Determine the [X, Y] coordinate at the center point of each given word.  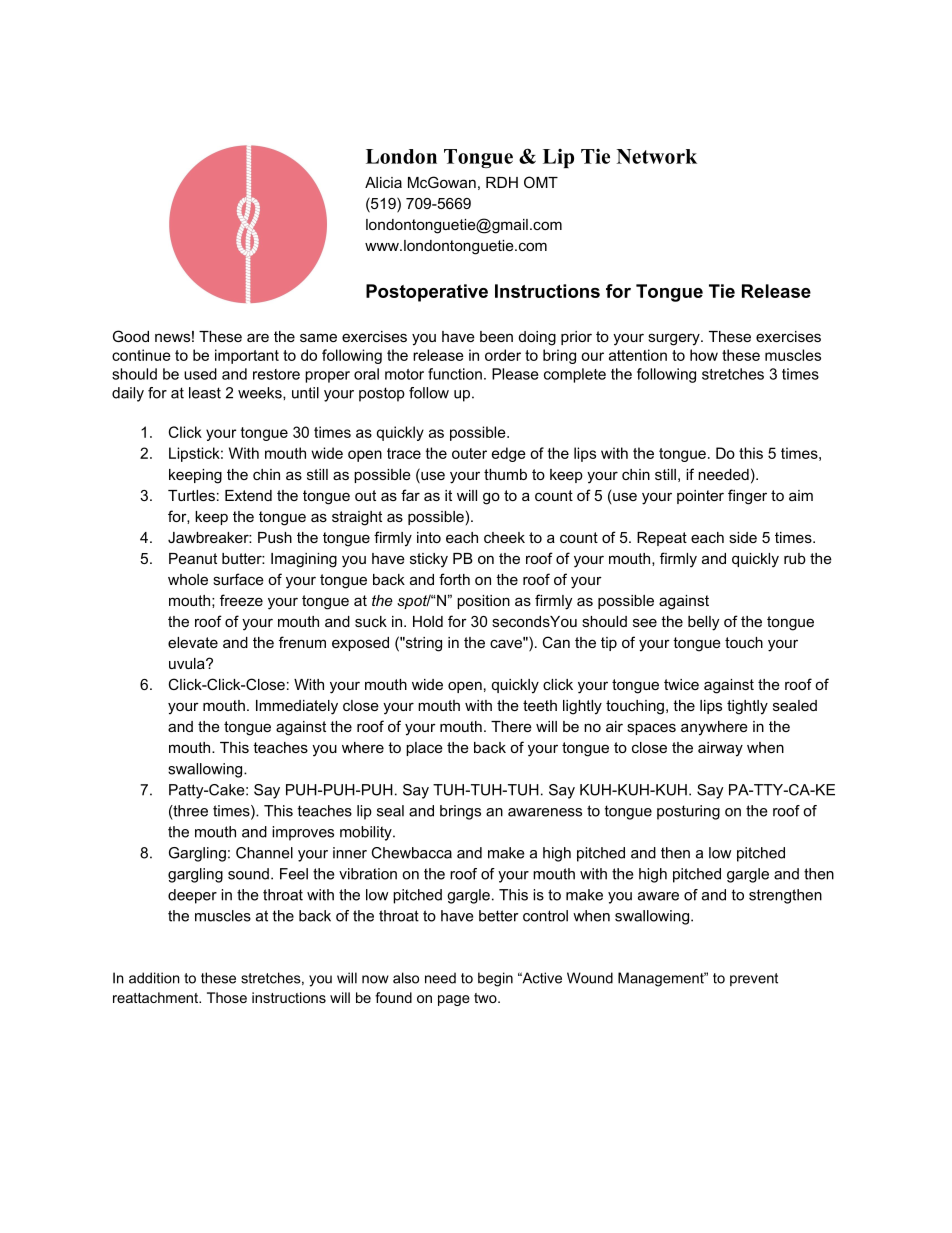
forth [454, 579]
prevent [754, 979]
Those [227, 997]
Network [657, 156]
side [743, 537]
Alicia [383, 182]
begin [495, 979]
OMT [541, 182]
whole [188, 579]
